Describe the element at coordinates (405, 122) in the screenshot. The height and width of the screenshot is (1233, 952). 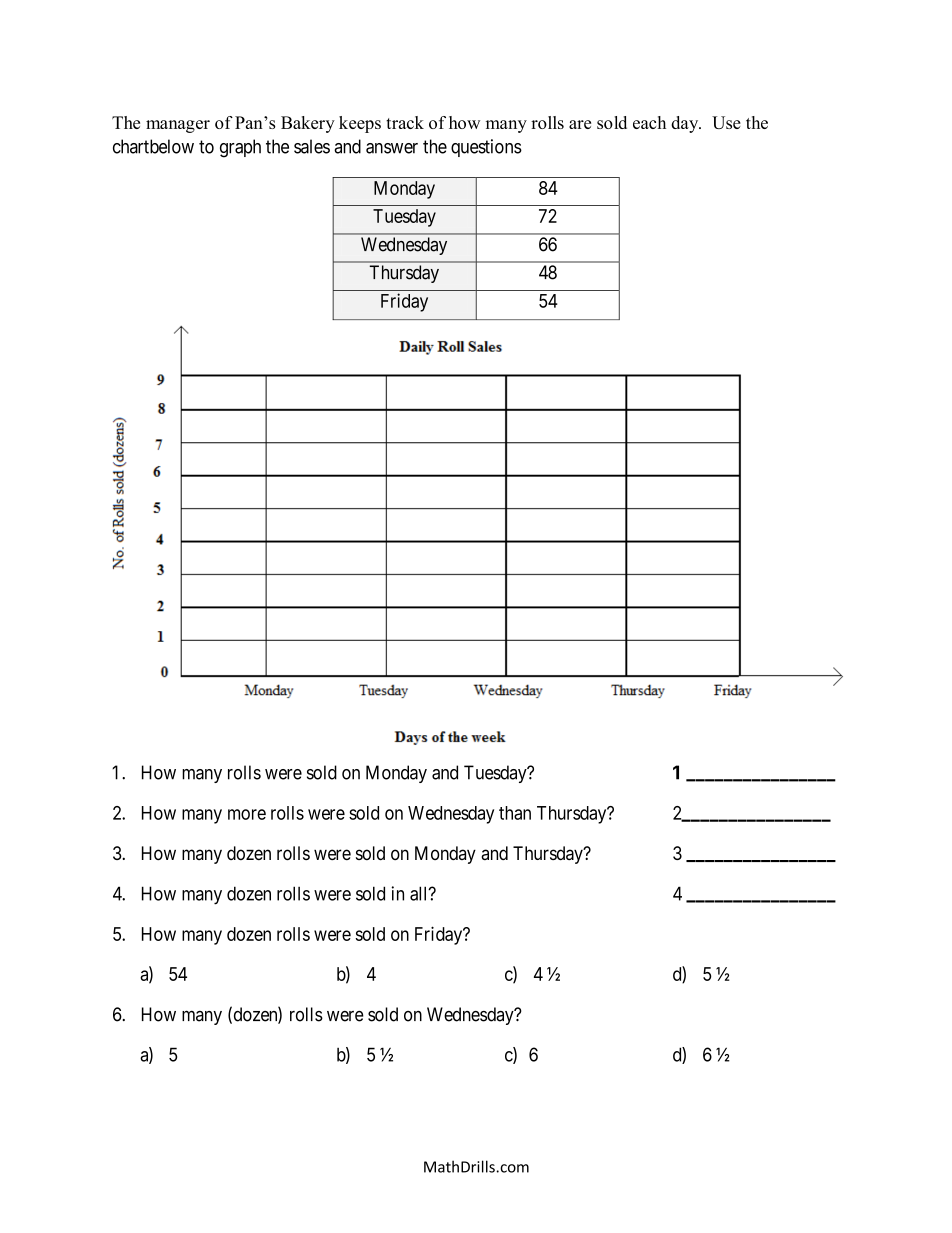
I see `track` at that location.
